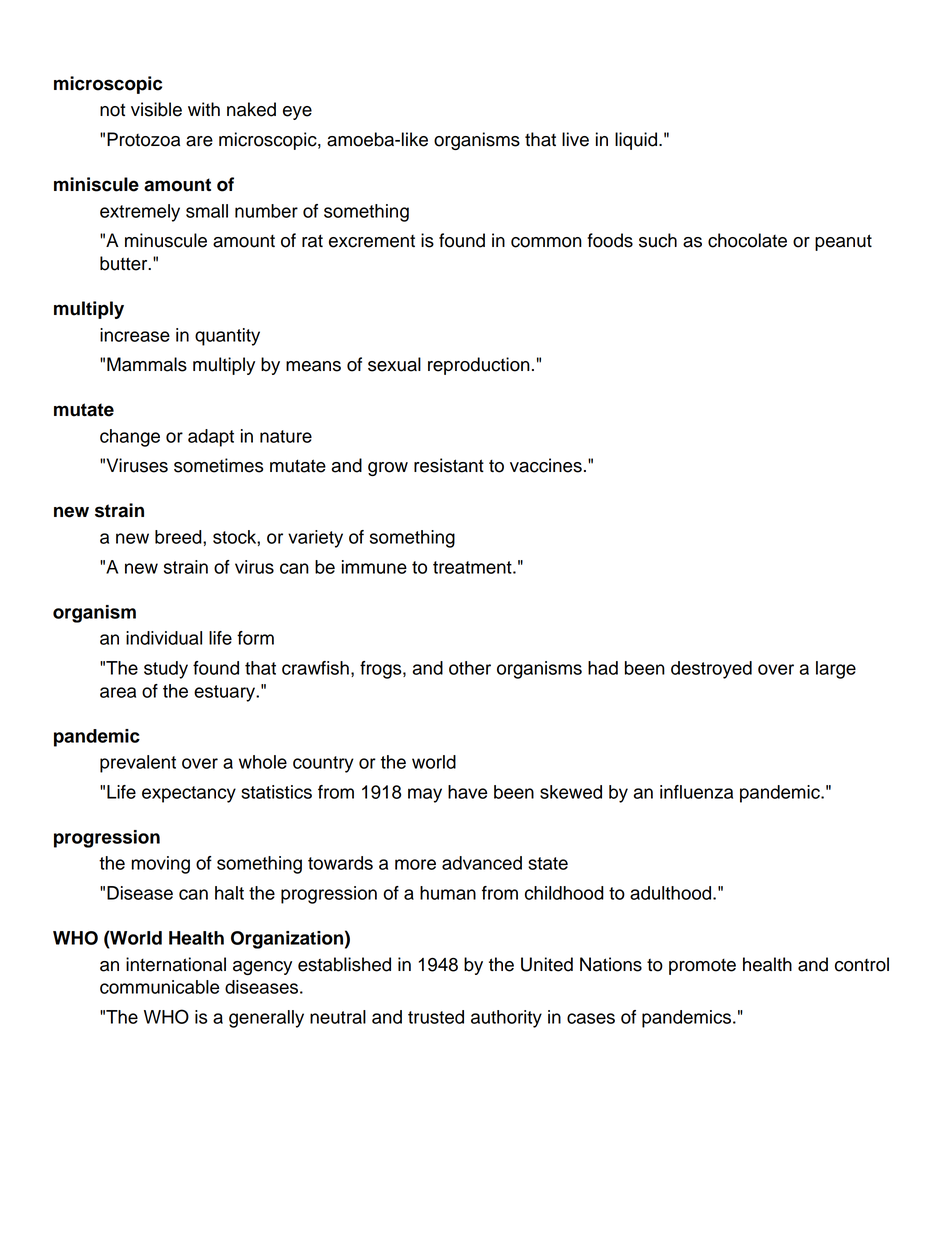 The width and height of the document is (952, 1233). What do you see at coordinates (636, 141) in the document?
I see `liquid` at bounding box center [636, 141].
